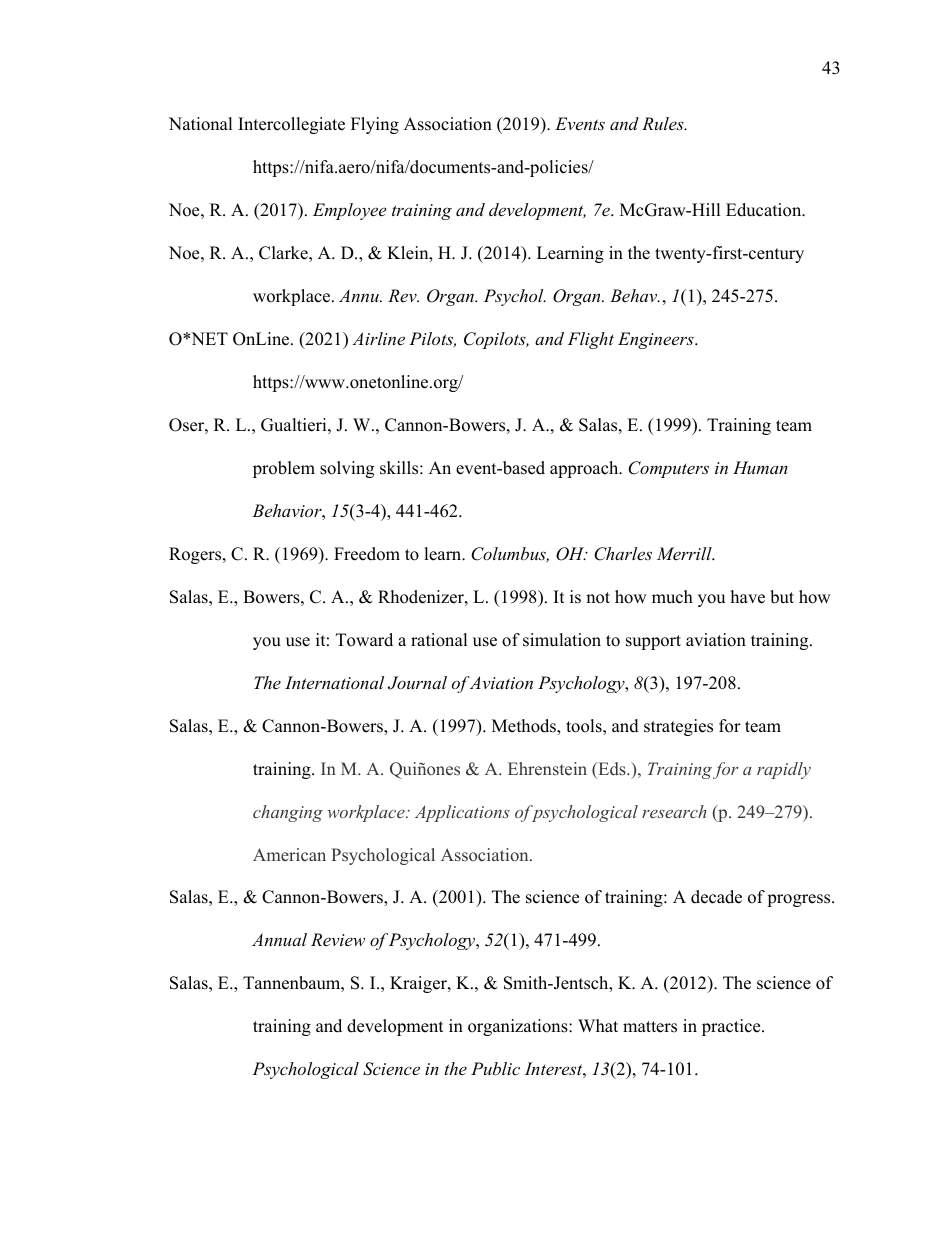 Image resolution: width=952 pixels, height=1233 pixels. What do you see at coordinates (748, 597) in the screenshot?
I see `have` at bounding box center [748, 597].
